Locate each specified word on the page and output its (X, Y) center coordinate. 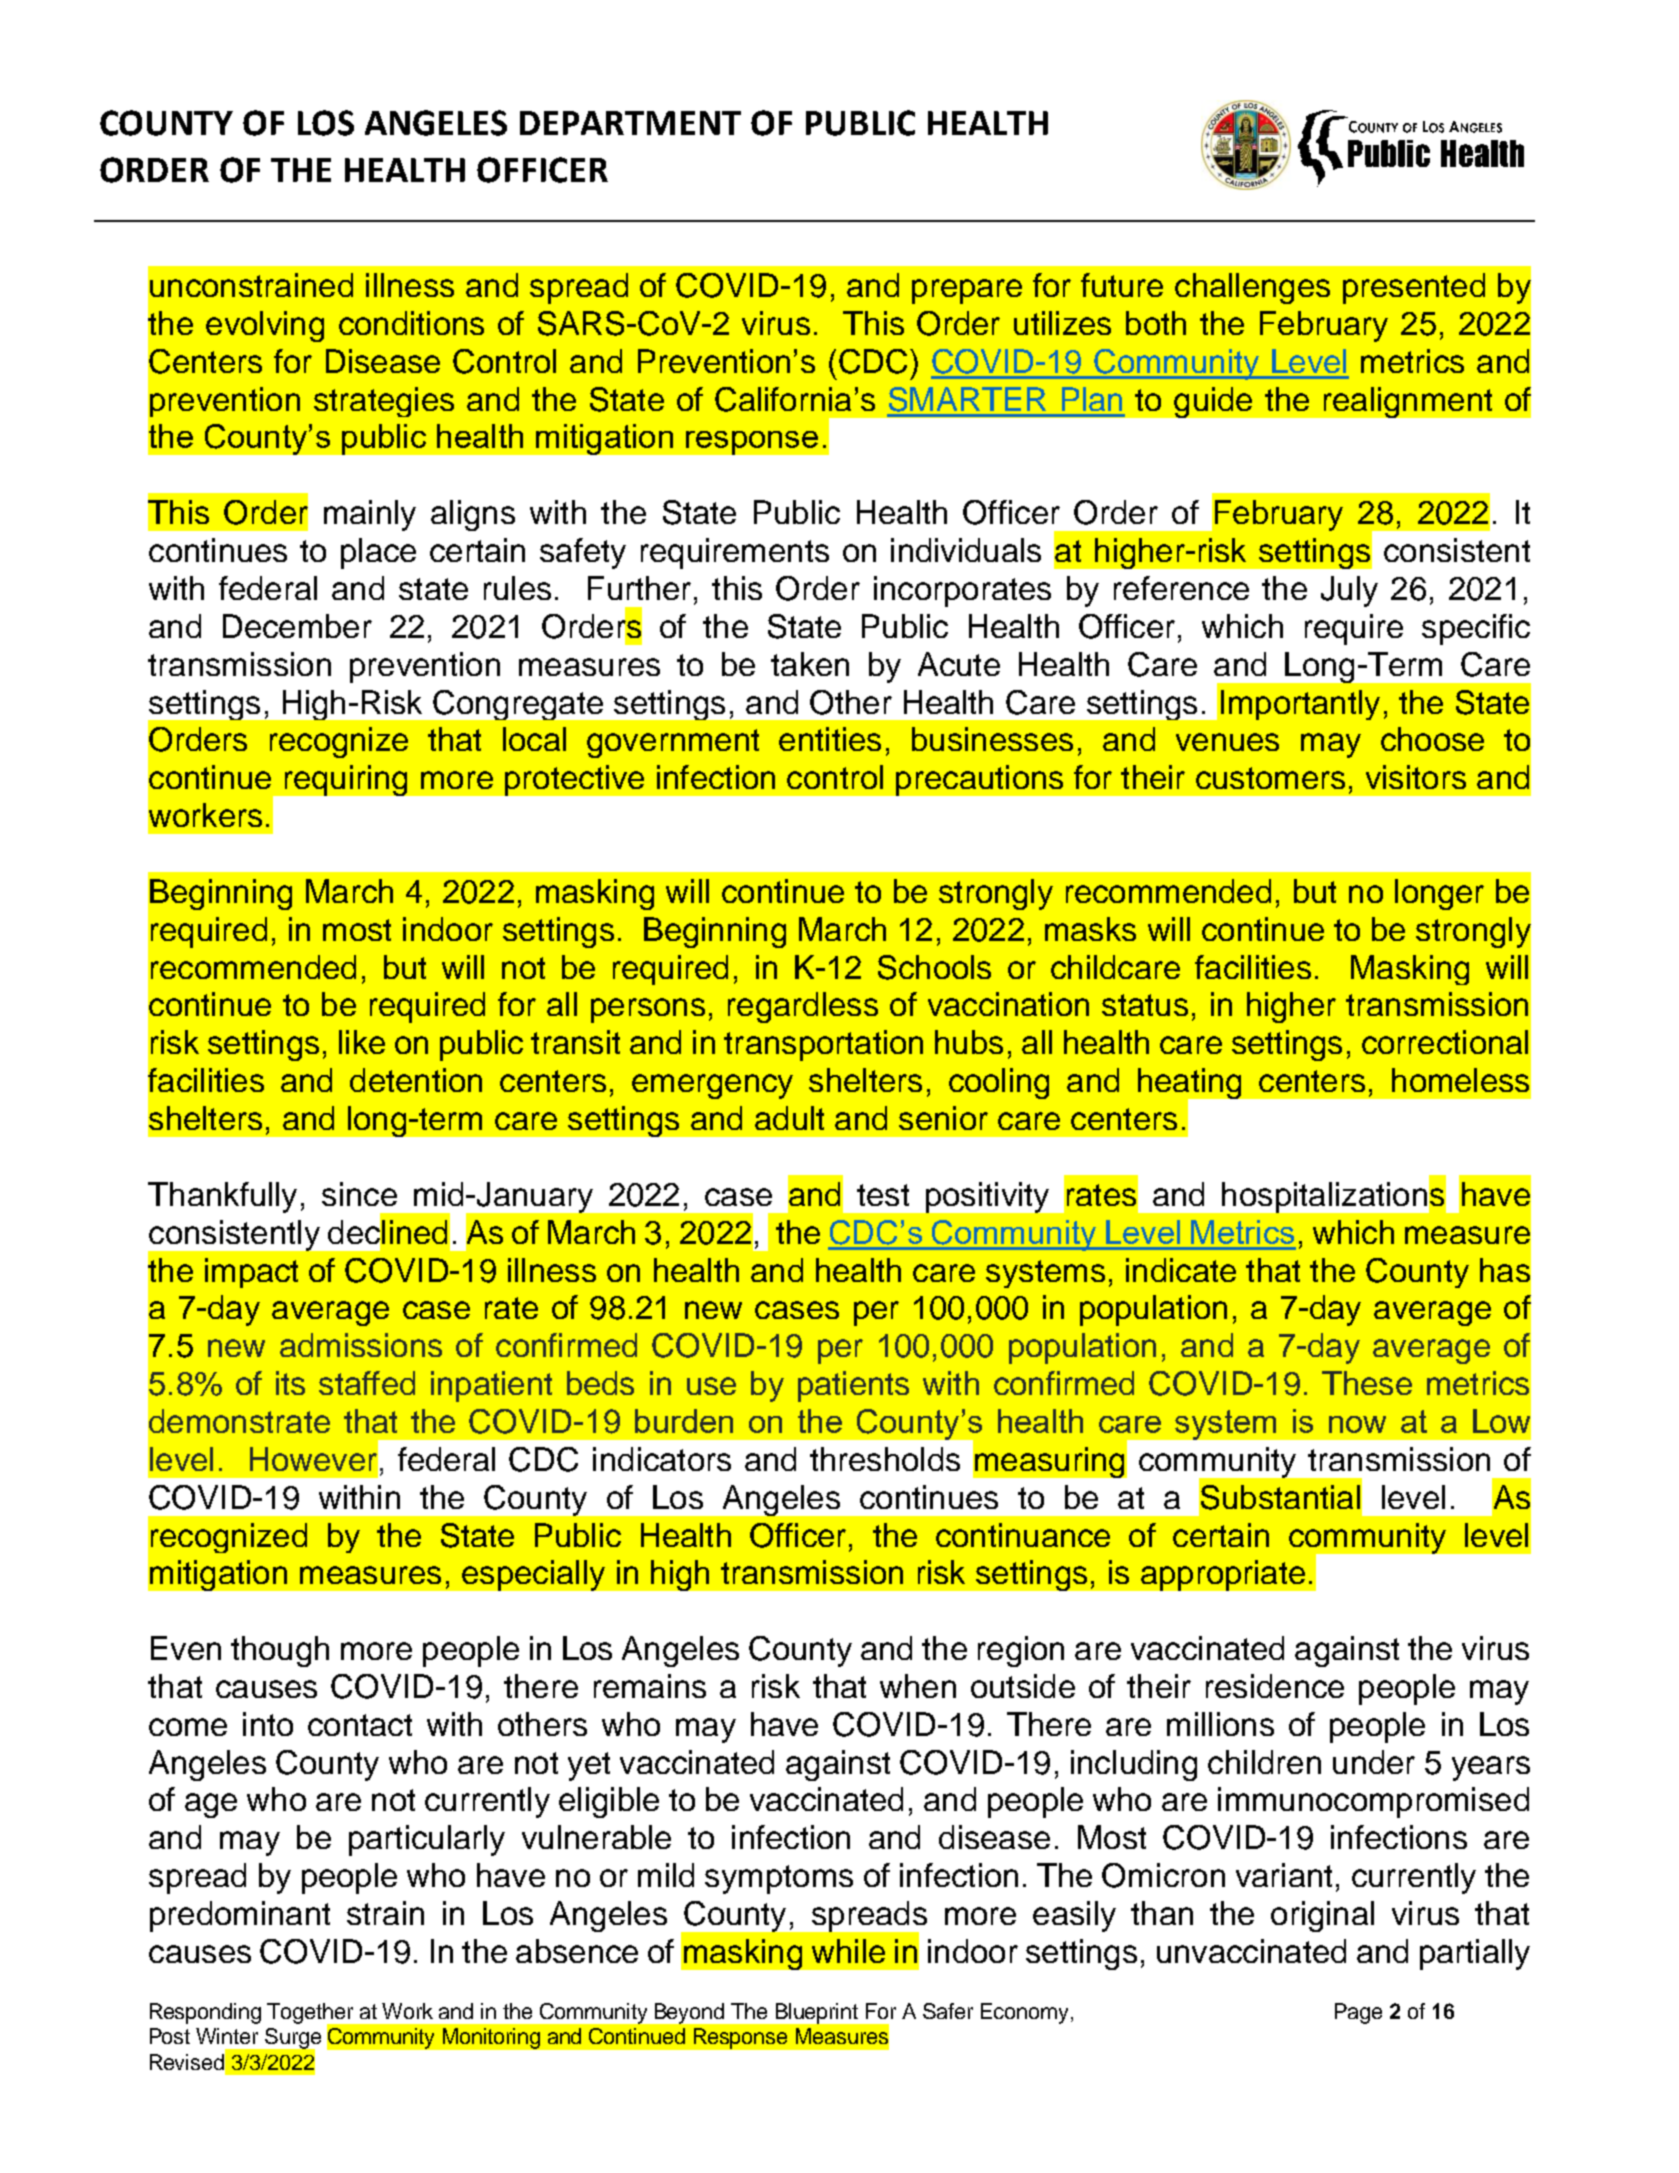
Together (312, 2015)
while (848, 1951)
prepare (967, 291)
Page (1358, 2013)
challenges (1252, 288)
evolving (265, 326)
